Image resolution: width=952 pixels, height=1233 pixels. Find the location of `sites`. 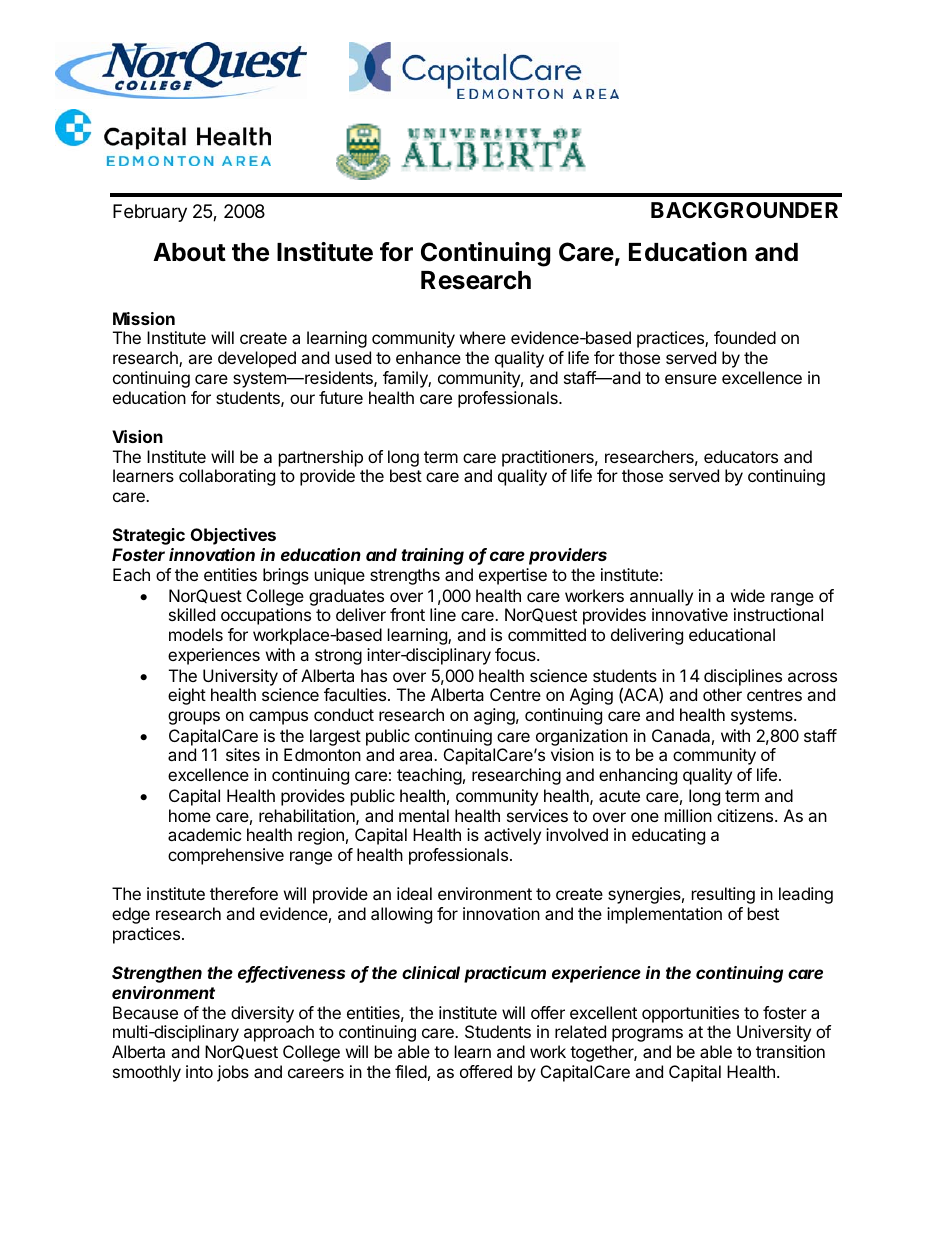

sites is located at coordinates (243, 754).
